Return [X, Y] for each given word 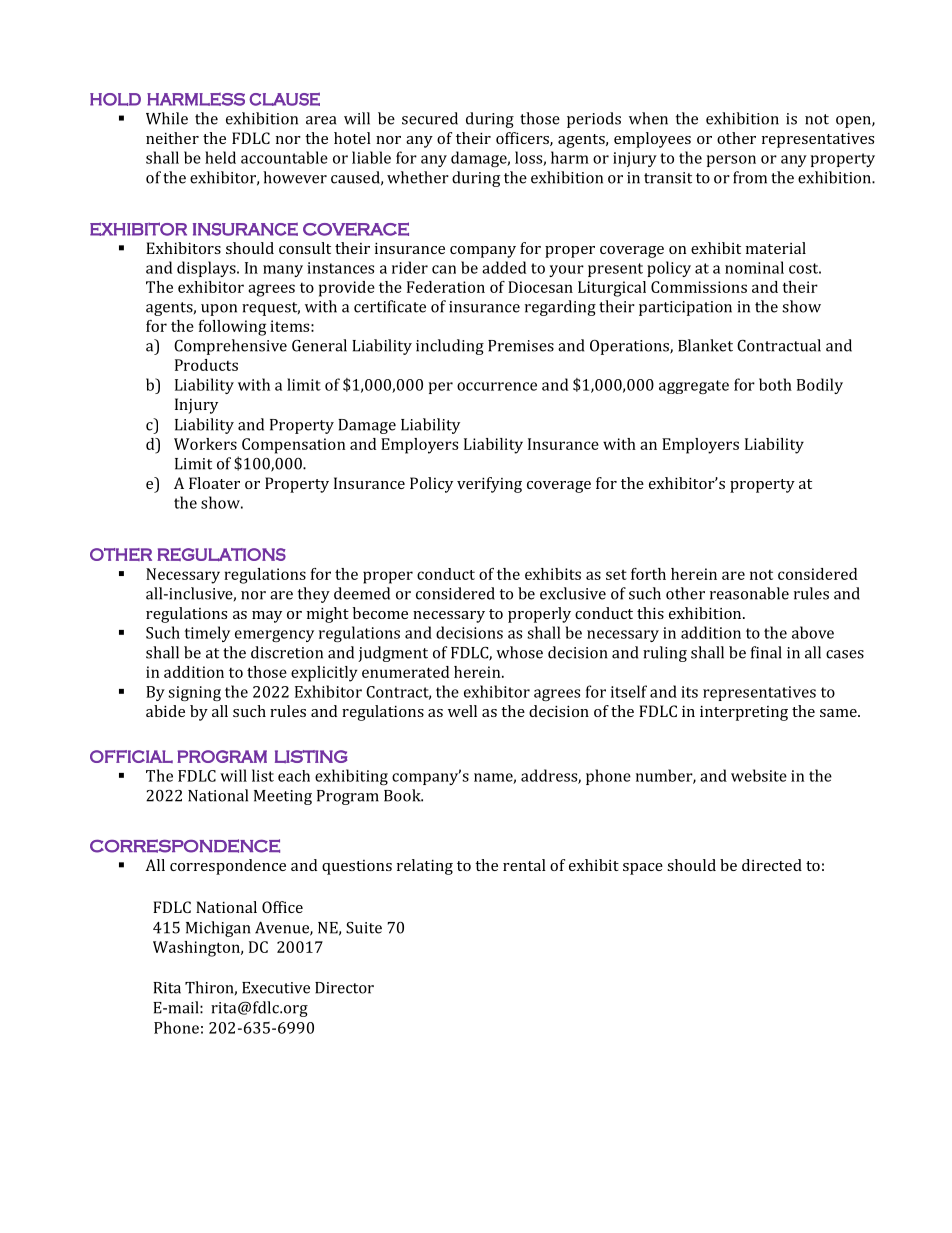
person [731, 161]
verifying [489, 485]
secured [430, 118]
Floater [214, 483]
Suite [364, 927]
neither [172, 138]
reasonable [749, 593]
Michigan [218, 929]
